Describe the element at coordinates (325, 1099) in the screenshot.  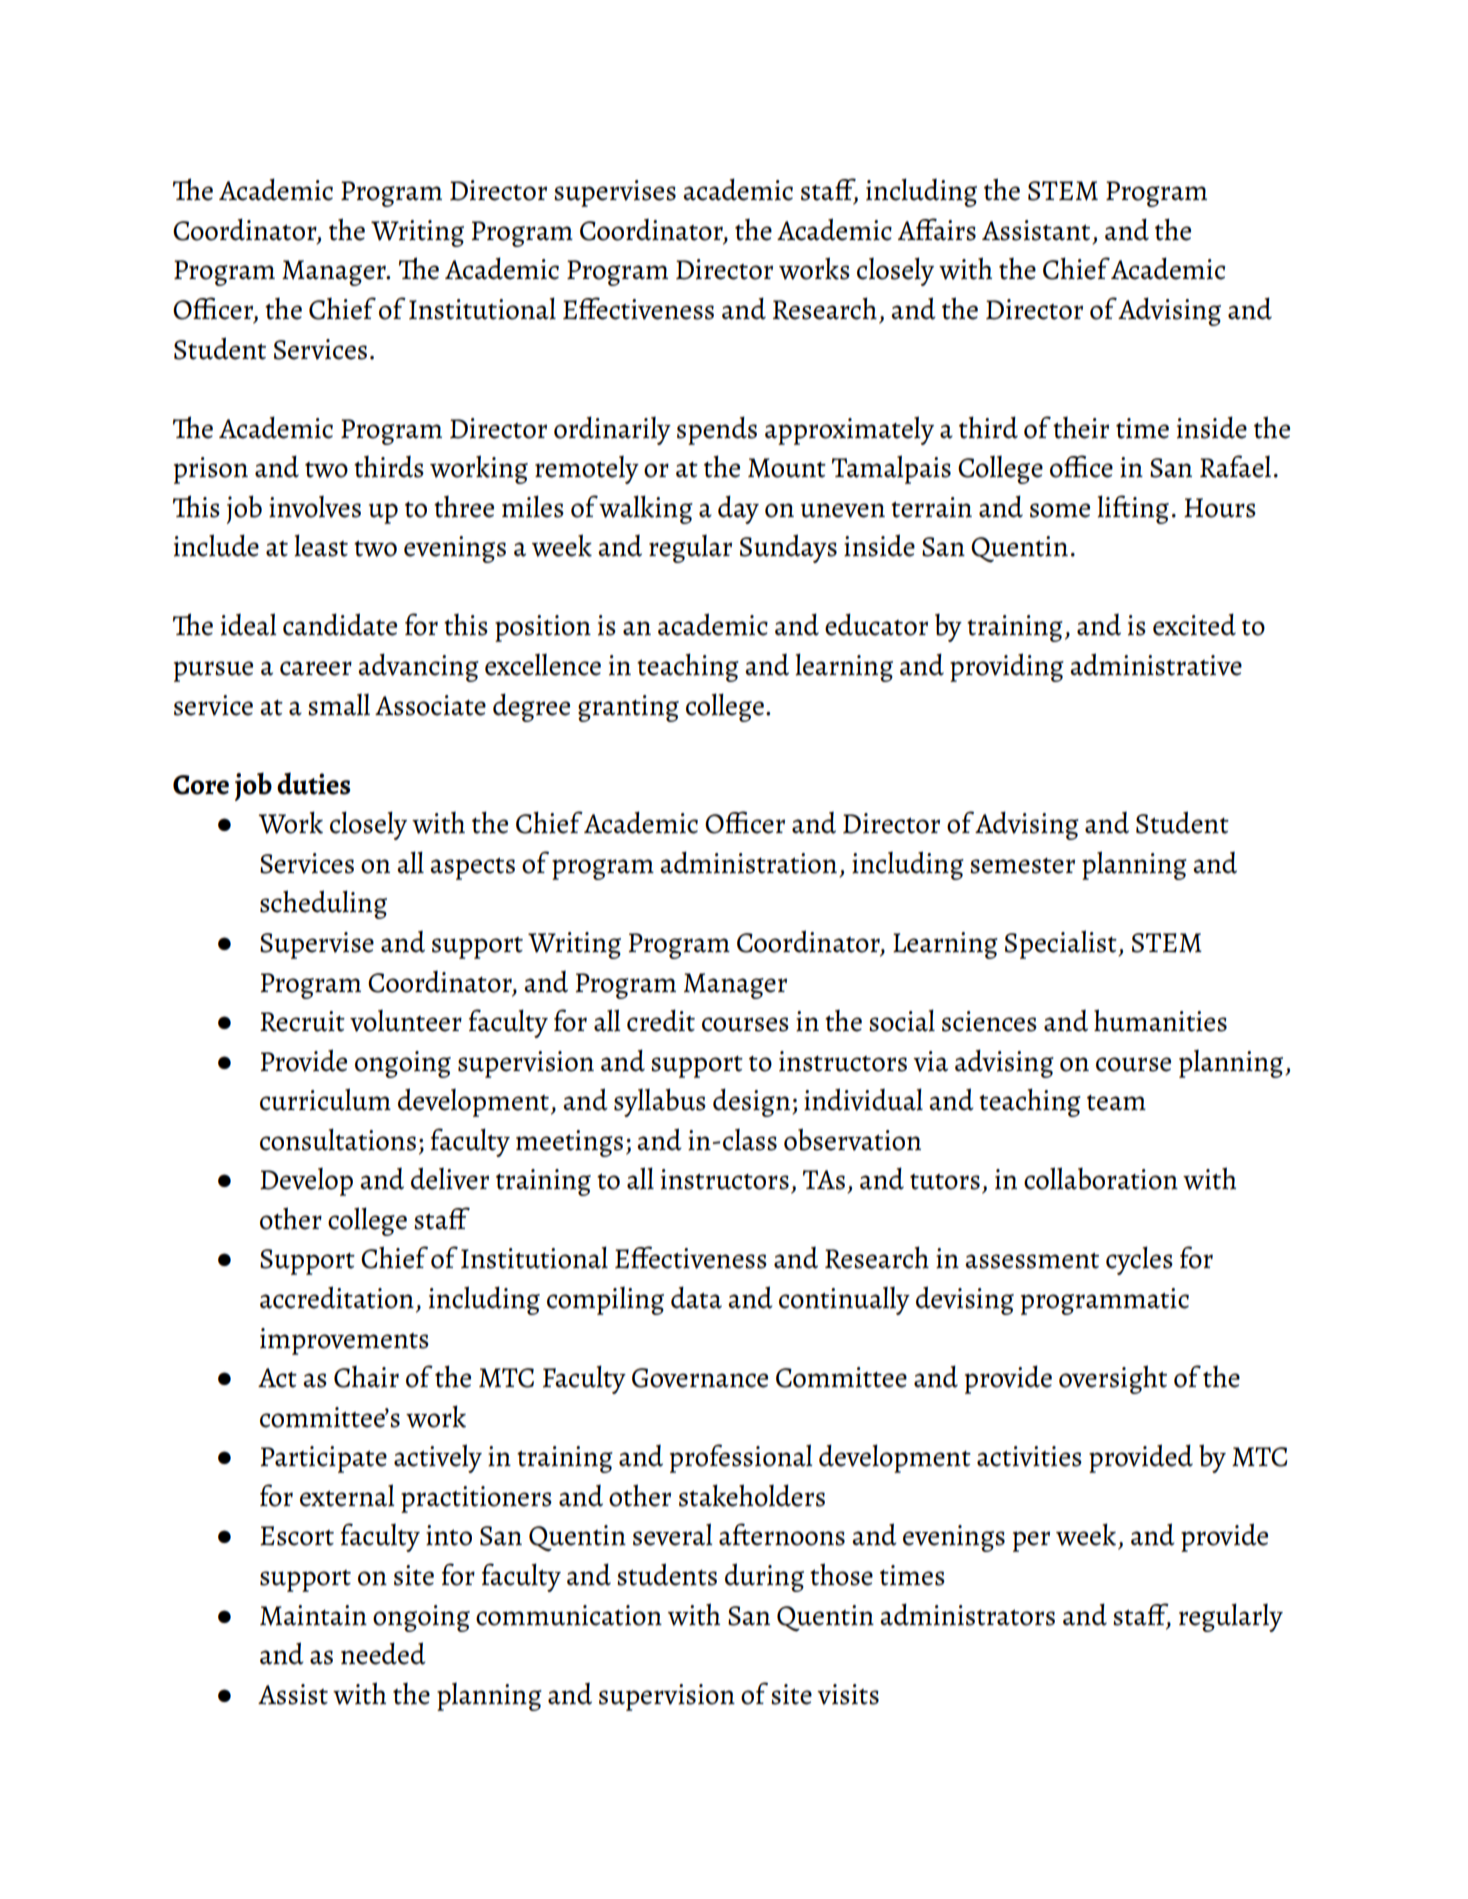
I see `curriculum` at that location.
